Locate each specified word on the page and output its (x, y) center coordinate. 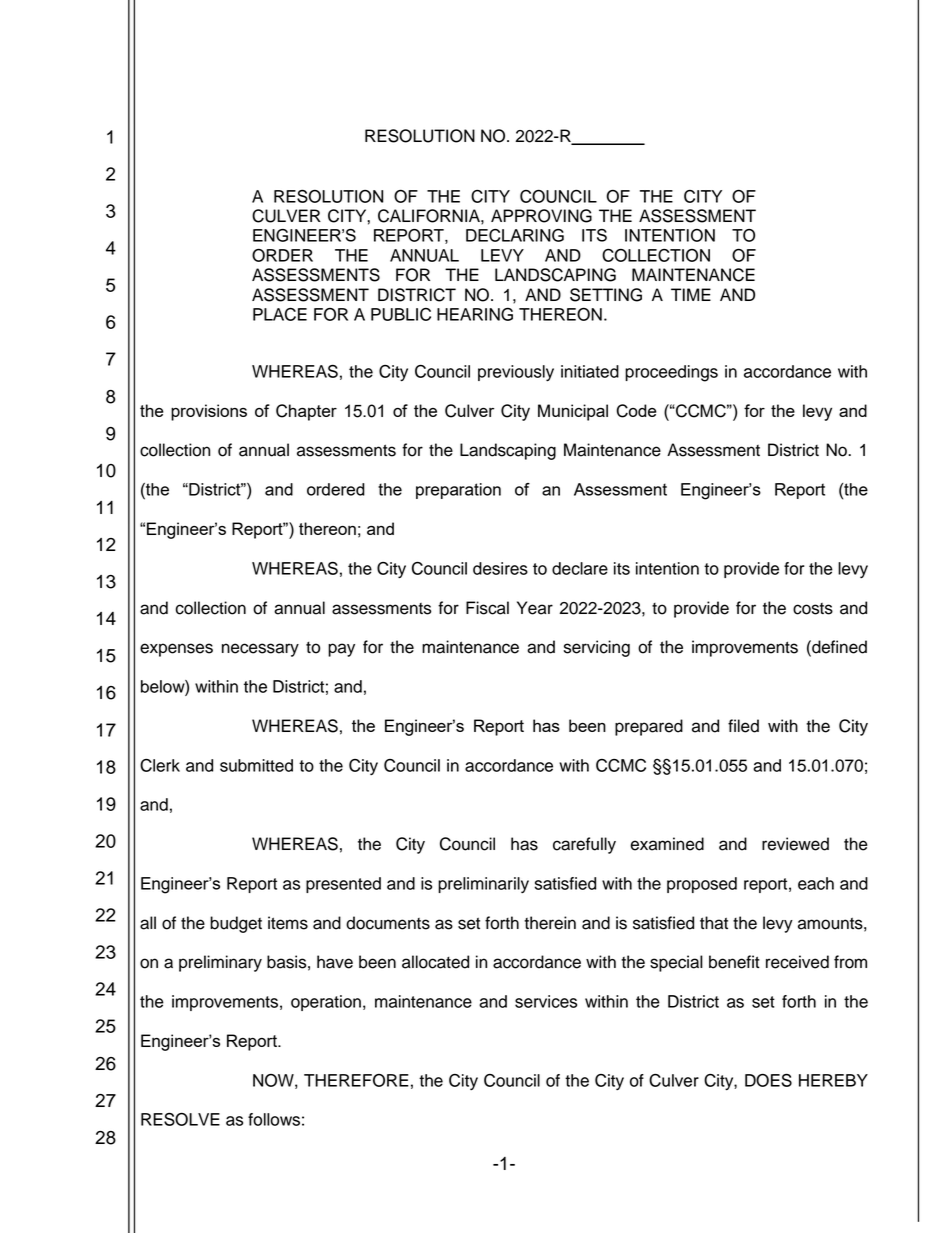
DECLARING (515, 235)
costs (813, 609)
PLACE (280, 314)
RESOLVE (180, 1119)
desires (500, 568)
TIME (691, 294)
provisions (209, 412)
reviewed (795, 844)
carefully (584, 845)
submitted (256, 765)
